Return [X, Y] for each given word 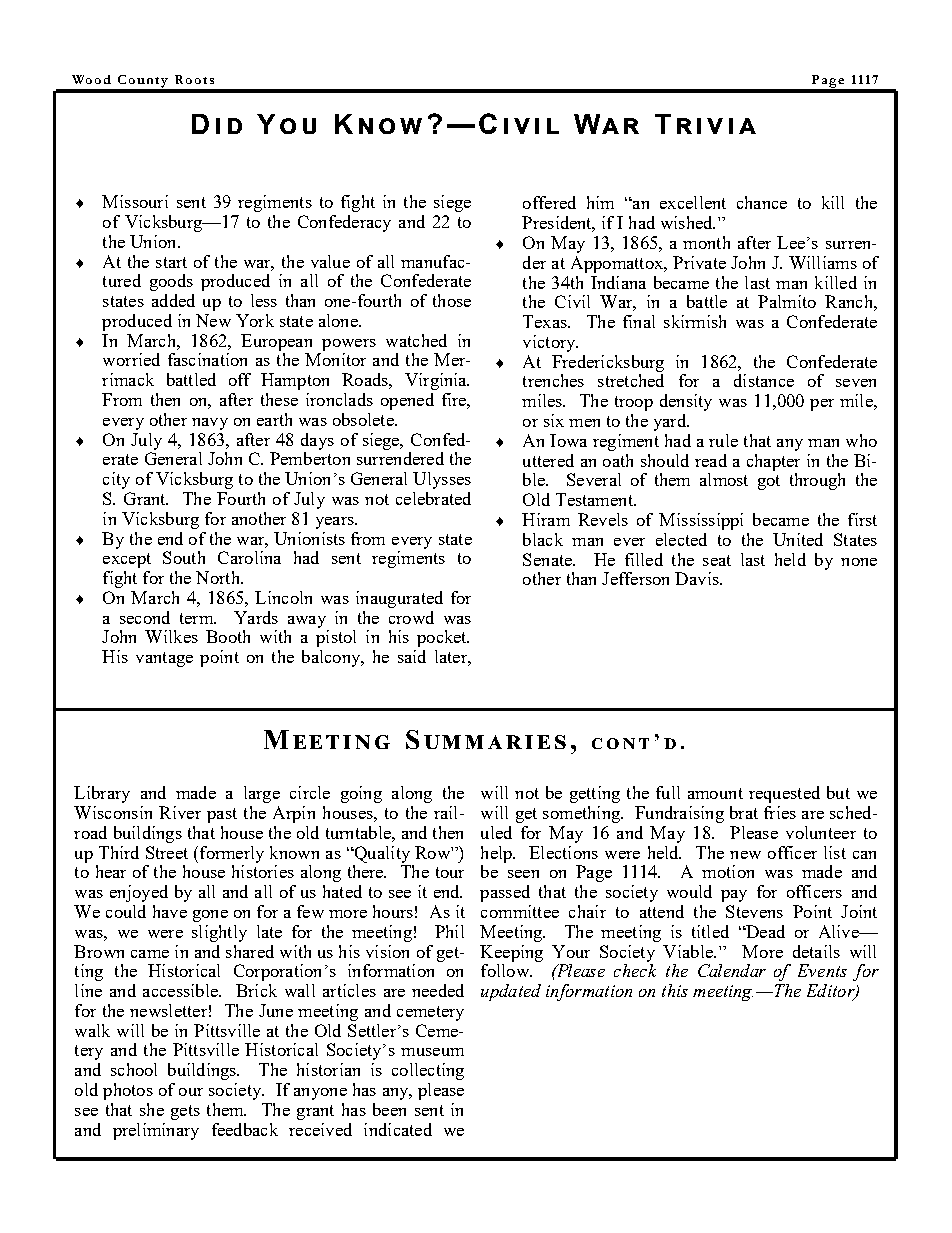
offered [549, 202]
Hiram [546, 519]
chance [762, 202]
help [497, 854]
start [171, 262]
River [180, 812]
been [389, 1109]
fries [780, 812]
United [798, 539]
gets [185, 1112]
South [184, 557]
